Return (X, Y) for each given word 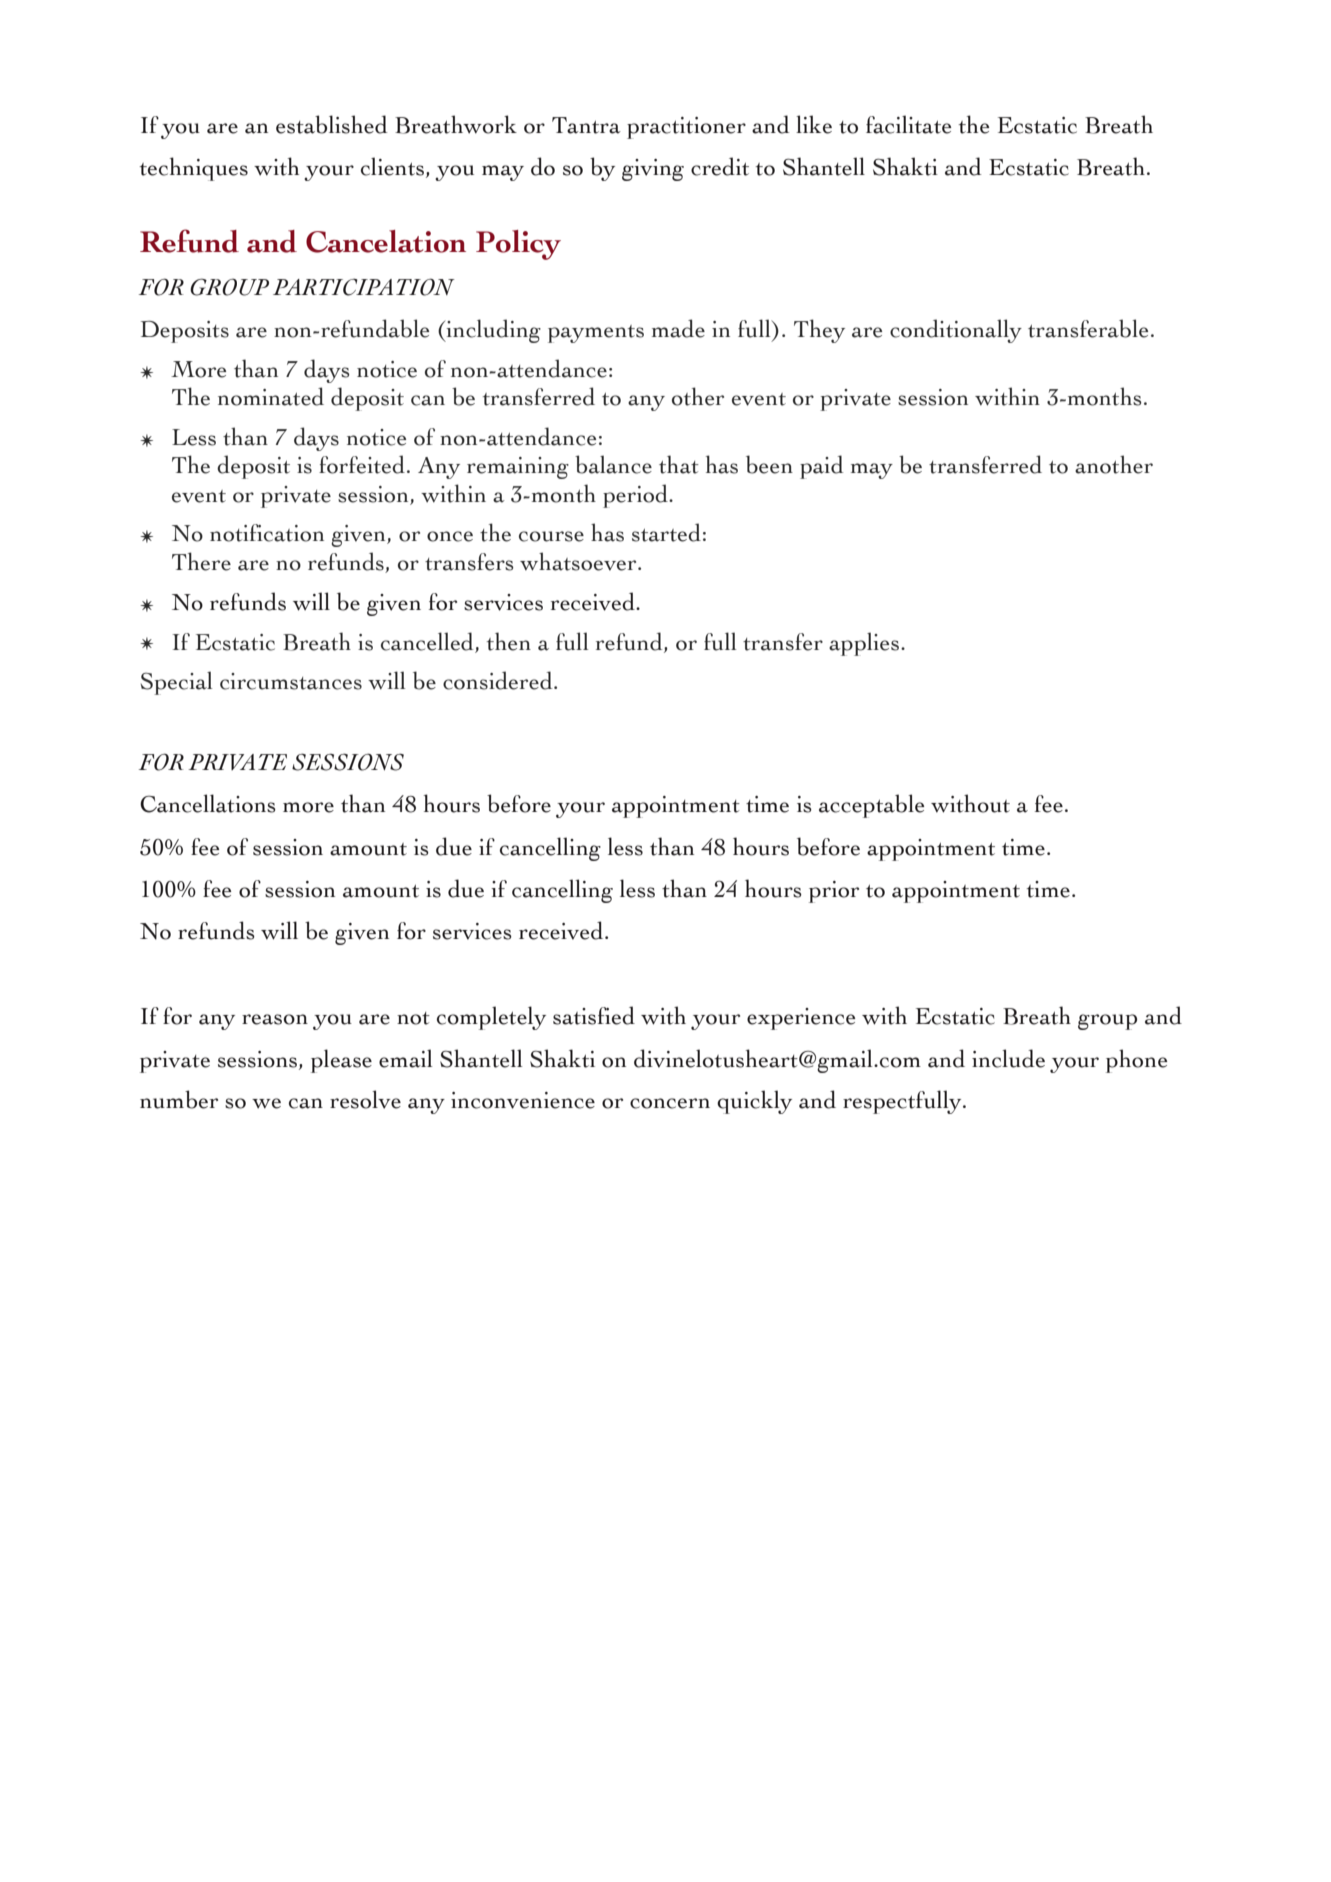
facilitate (908, 124)
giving (653, 170)
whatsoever (579, 561)
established (332, 124)
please (341, 1061)
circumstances (291, 681)
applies (864, 644)
